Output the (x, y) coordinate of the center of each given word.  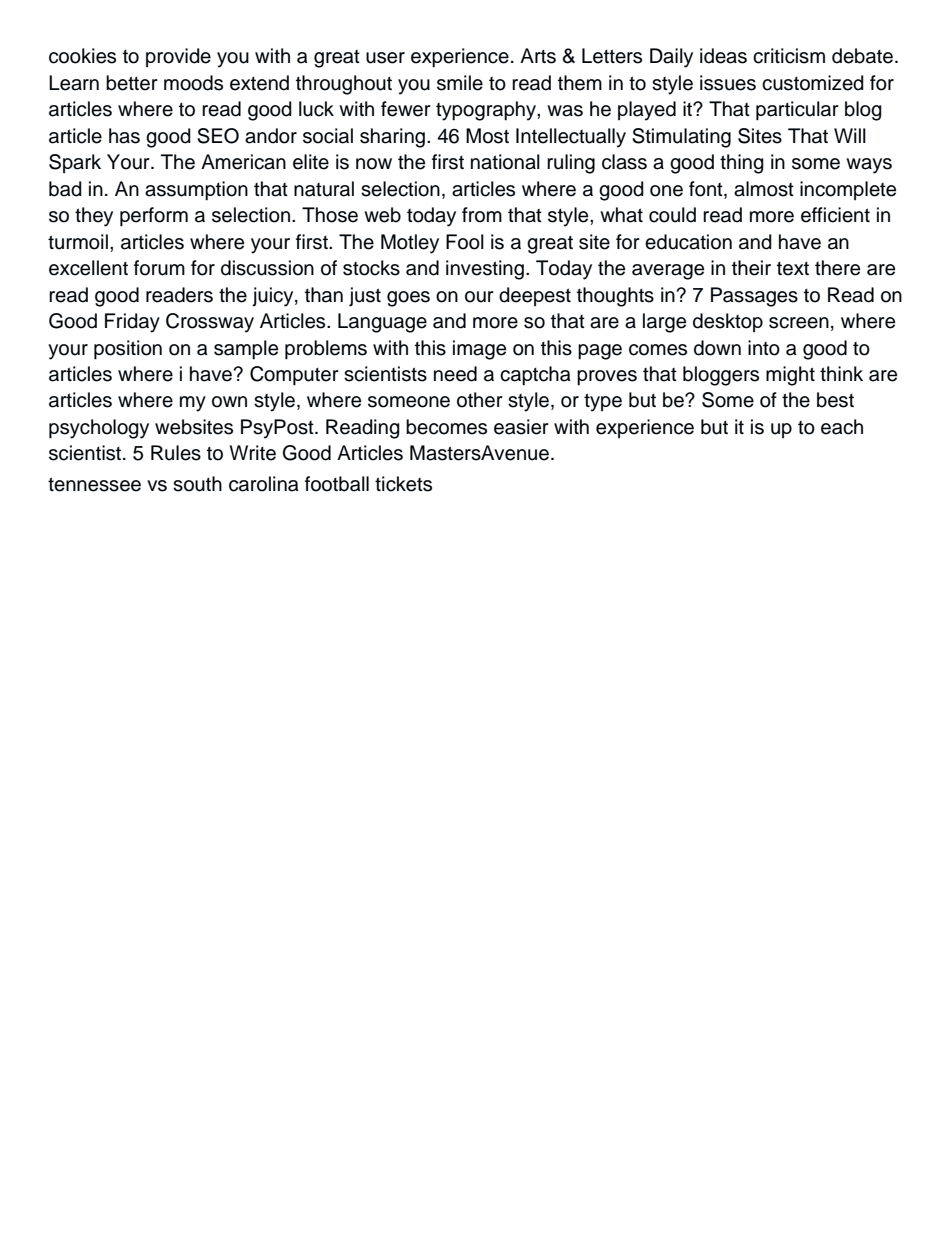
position (128, 350)
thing (742, 164)
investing (485, 270)
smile (460, 83)
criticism (789, 56)
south (197, 484)
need (455, 374)
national (505, 162)
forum (159, 268)
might (790, 376)
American (243, 162)
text (793, 269)
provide (178, 57)
